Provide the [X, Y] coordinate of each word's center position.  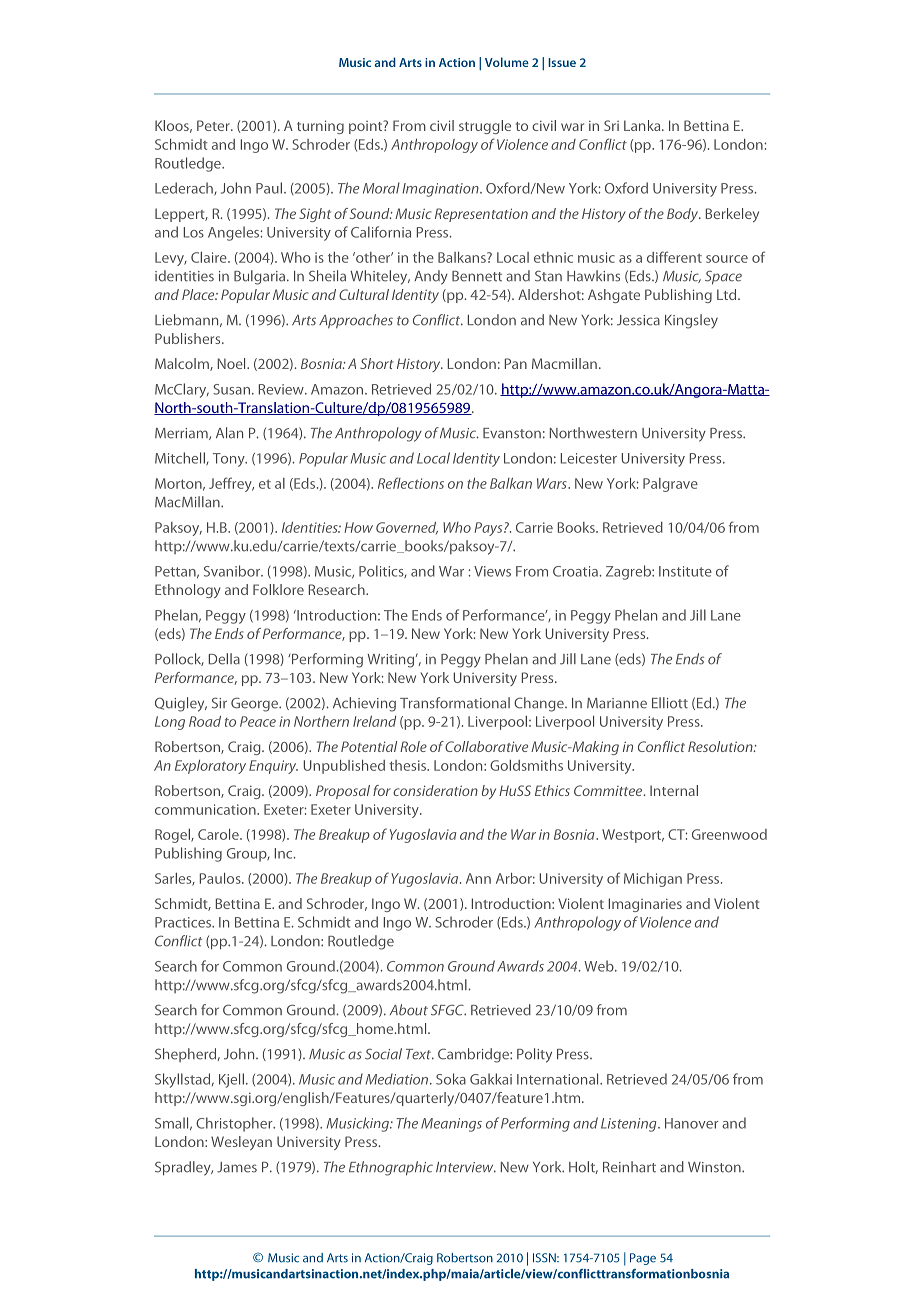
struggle [485, 127]
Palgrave [670, 485]
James [237, 1167]
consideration [435, 790]
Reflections [411, 483]
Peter [214, 125]
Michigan [653, 880]
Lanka [643, 125]
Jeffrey [231, 484]
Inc [284, 853]
